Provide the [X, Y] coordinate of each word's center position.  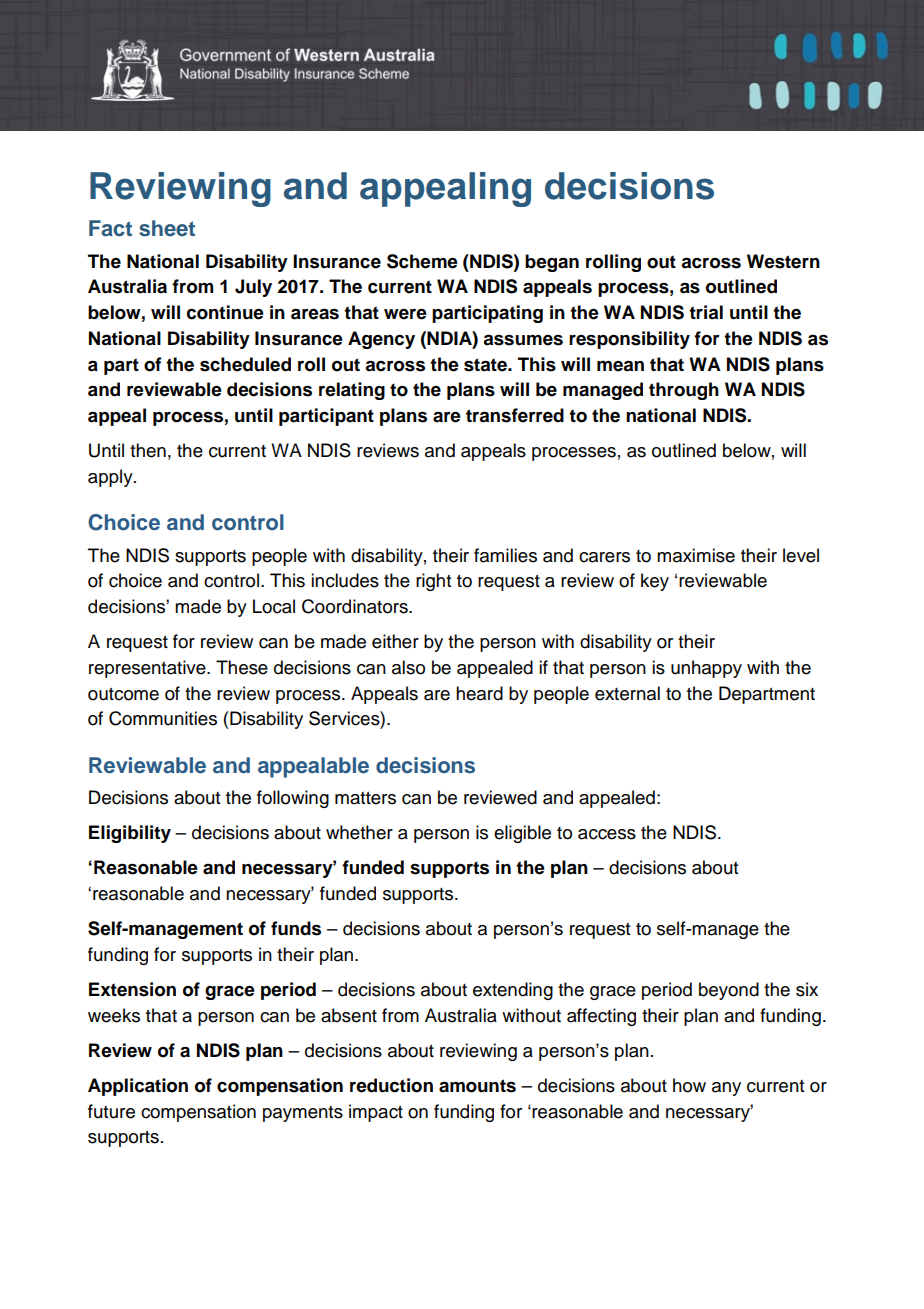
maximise [696, 555]
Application [138, 1087]
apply [111, 478]
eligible [522, 834]
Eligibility [130, 834]
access [607, 834]
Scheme [422, 261]
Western [783, 261]
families [505, 555]
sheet [167, 228]
